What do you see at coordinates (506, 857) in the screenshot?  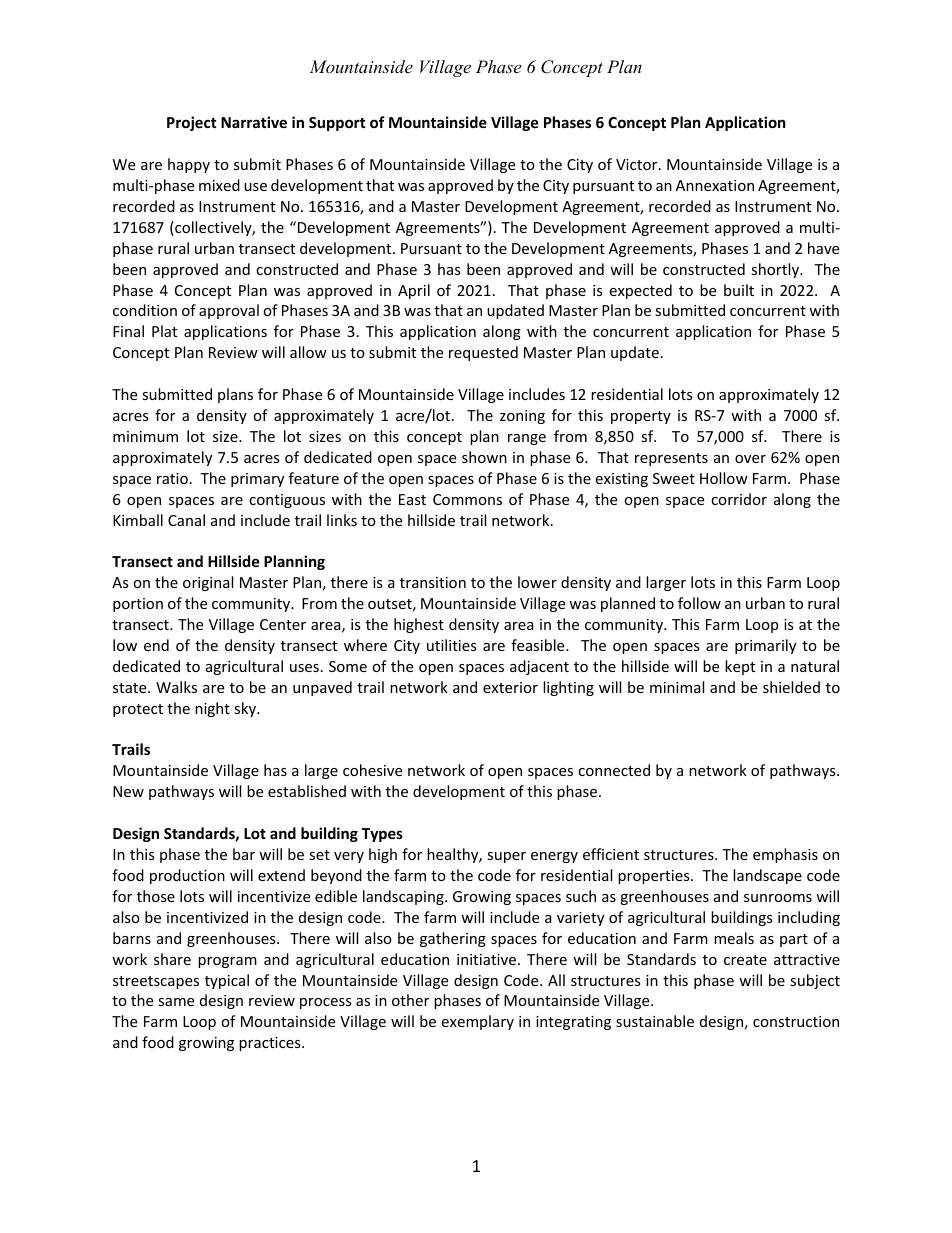 I see `super` at bounding box center [506, 857].
